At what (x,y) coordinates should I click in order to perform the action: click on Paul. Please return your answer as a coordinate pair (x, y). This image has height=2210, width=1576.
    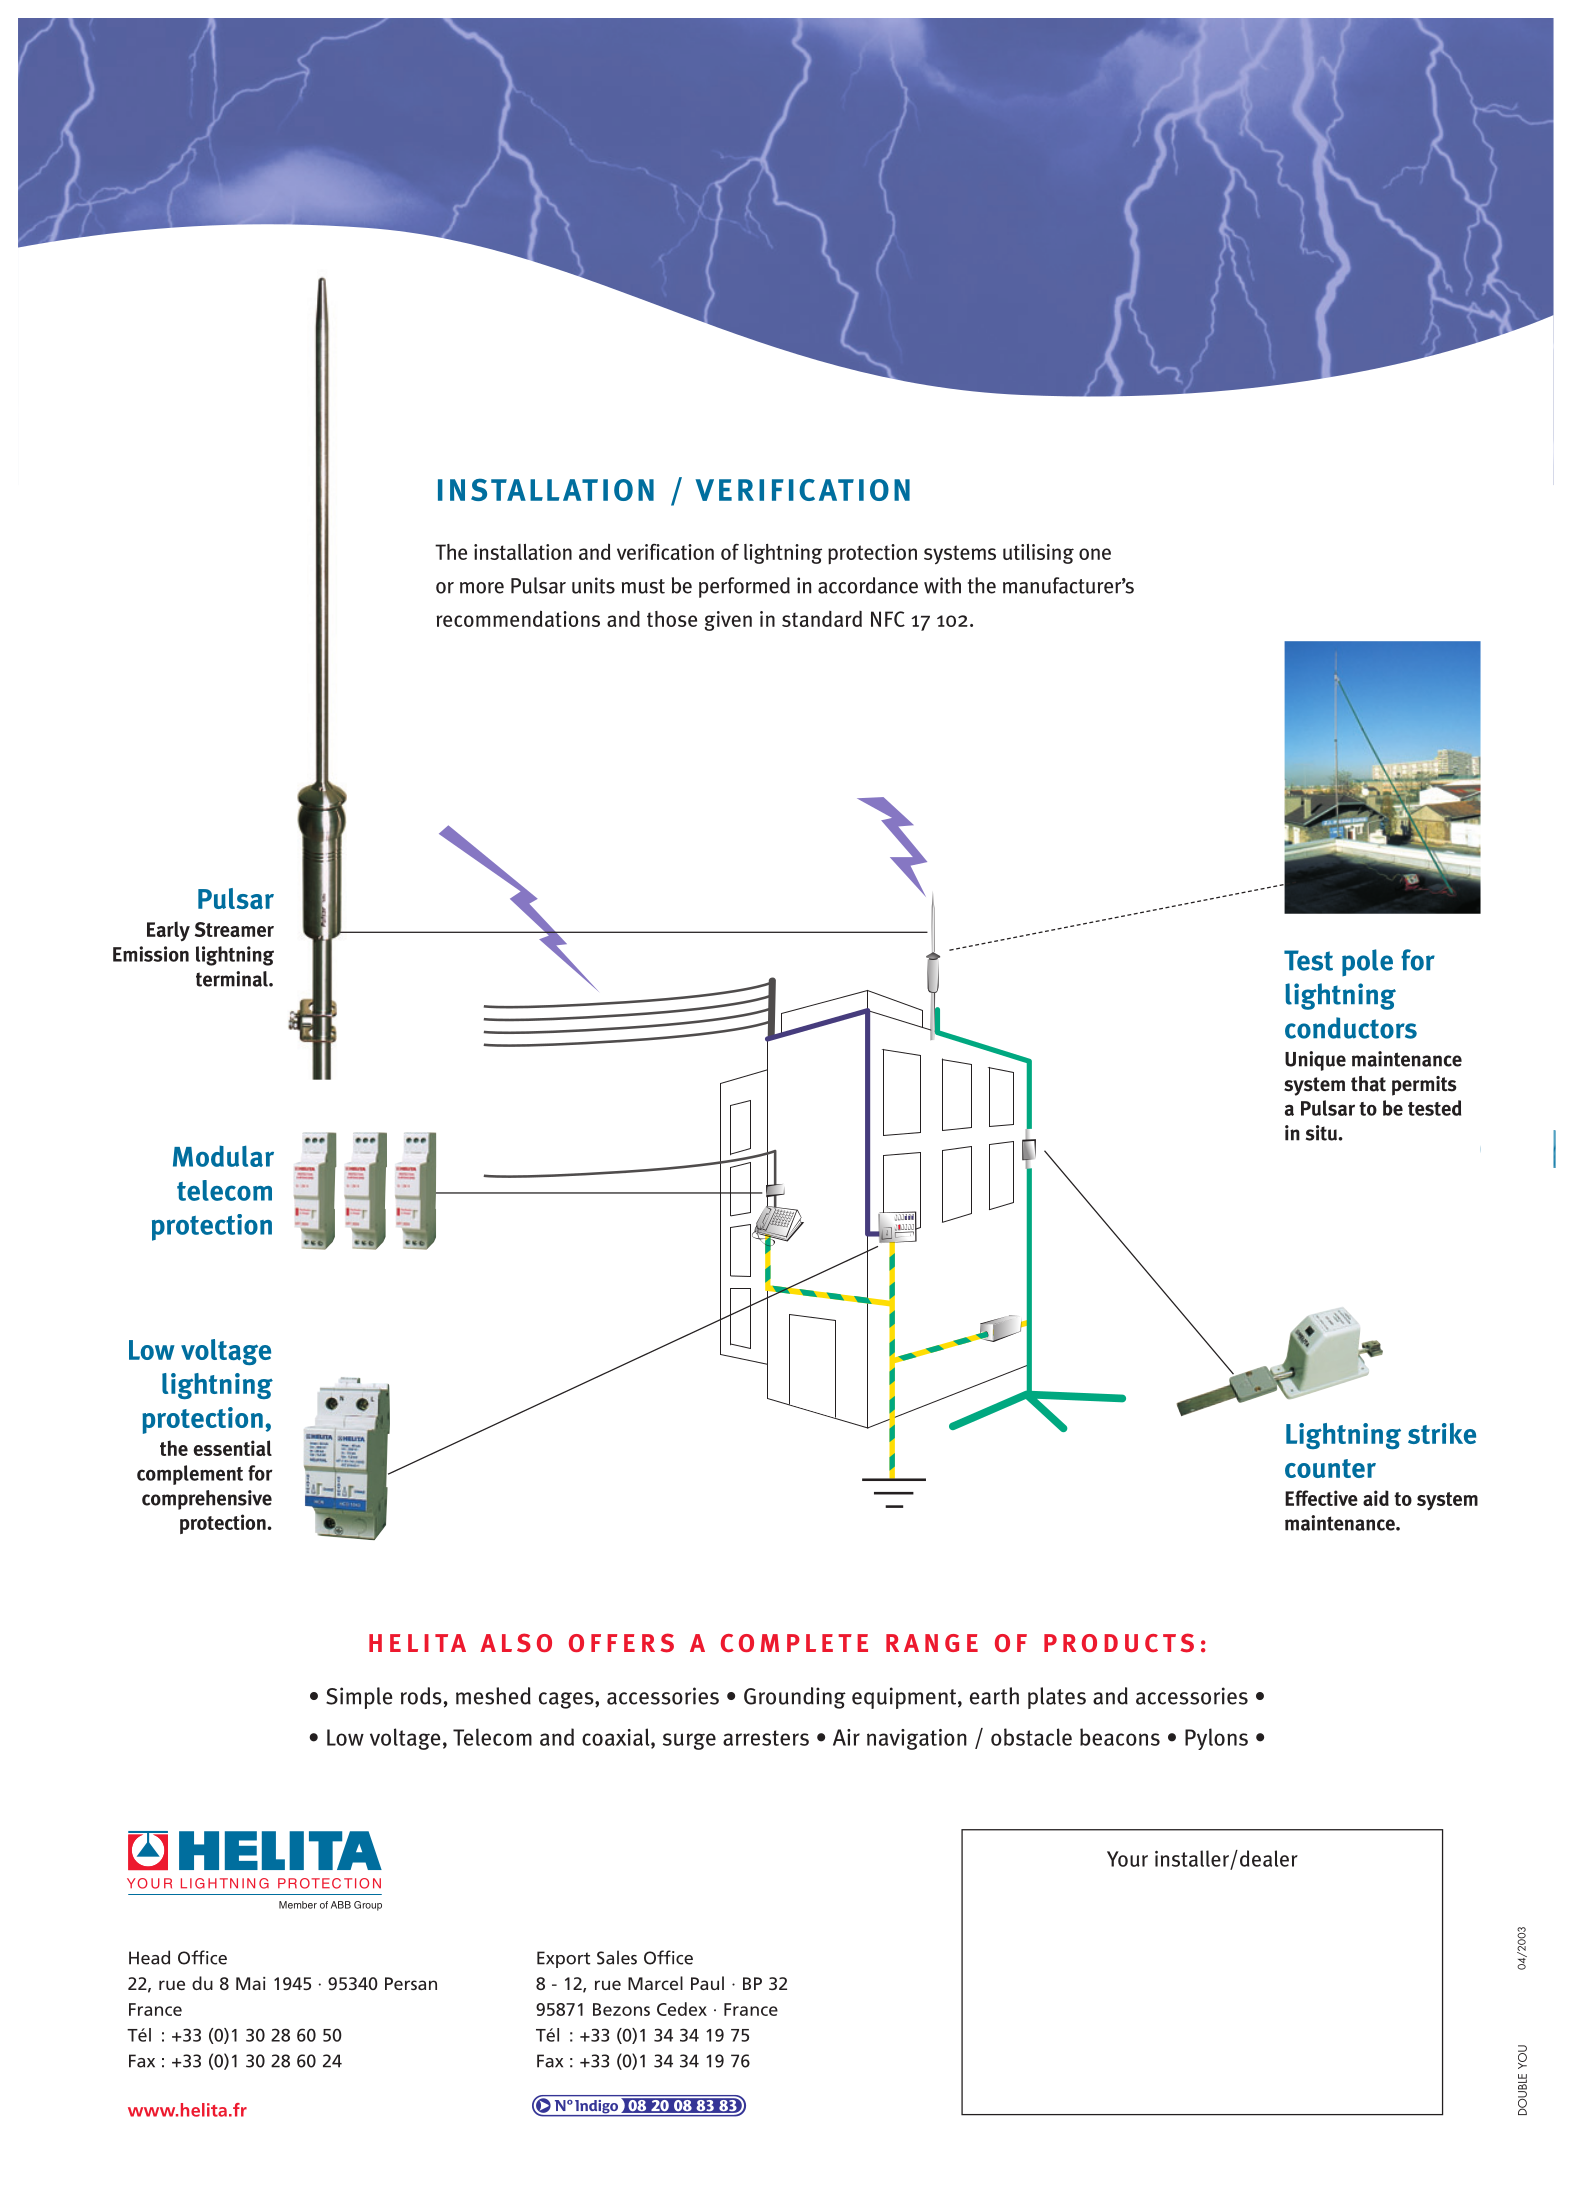
    Looking at the image, I should click on (707, 1983).
